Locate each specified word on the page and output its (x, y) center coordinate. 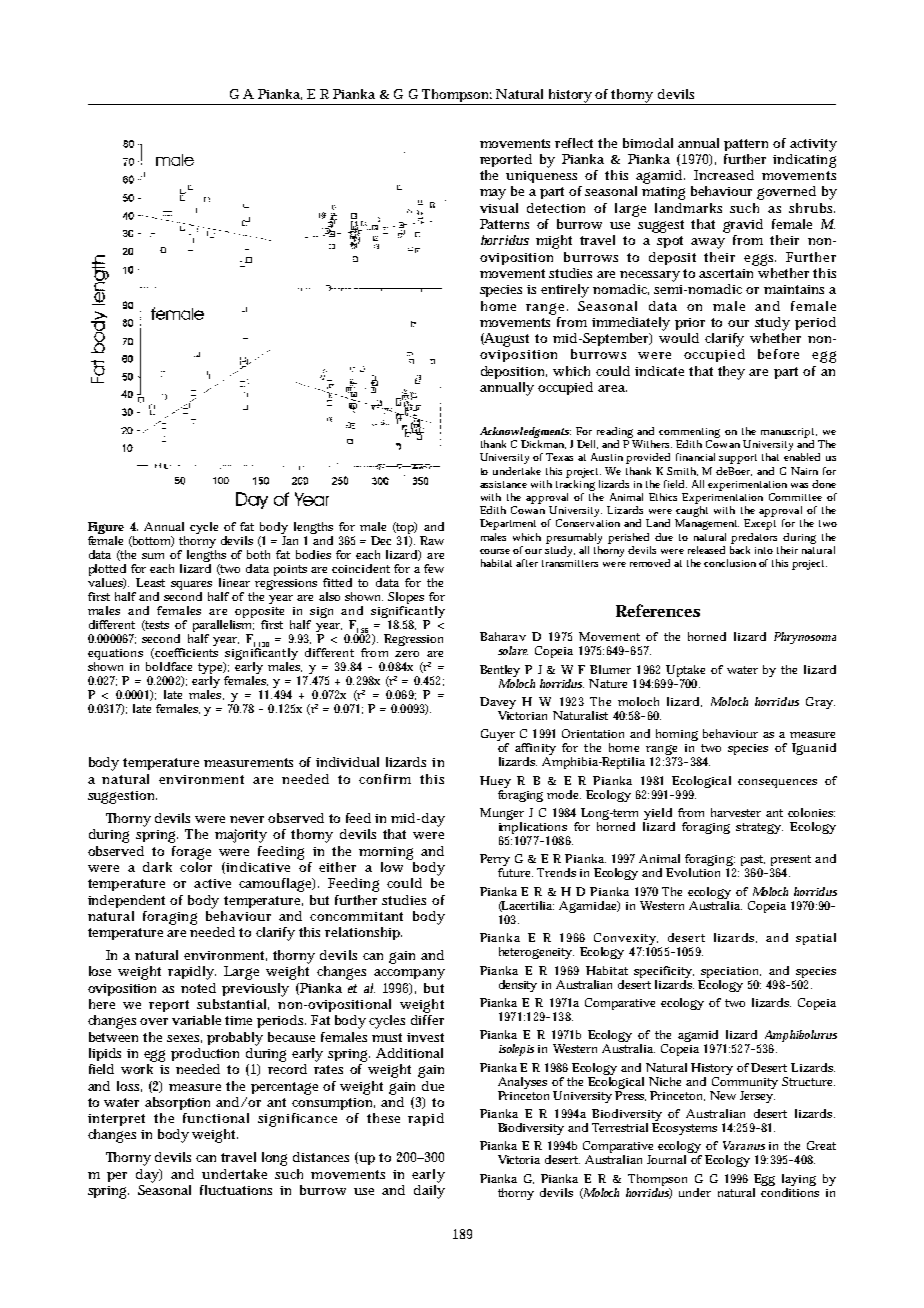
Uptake (685, 671)
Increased (724, 175)
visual (499, 208)
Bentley (500, 671)
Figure (106, 529)
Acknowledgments (525, 432)
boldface (169, 666)
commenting (689, 433)
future (515, 872)
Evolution (693, 872)
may (493, 194)
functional (216, 1118)
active (212, 883)
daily (429, 1190)
